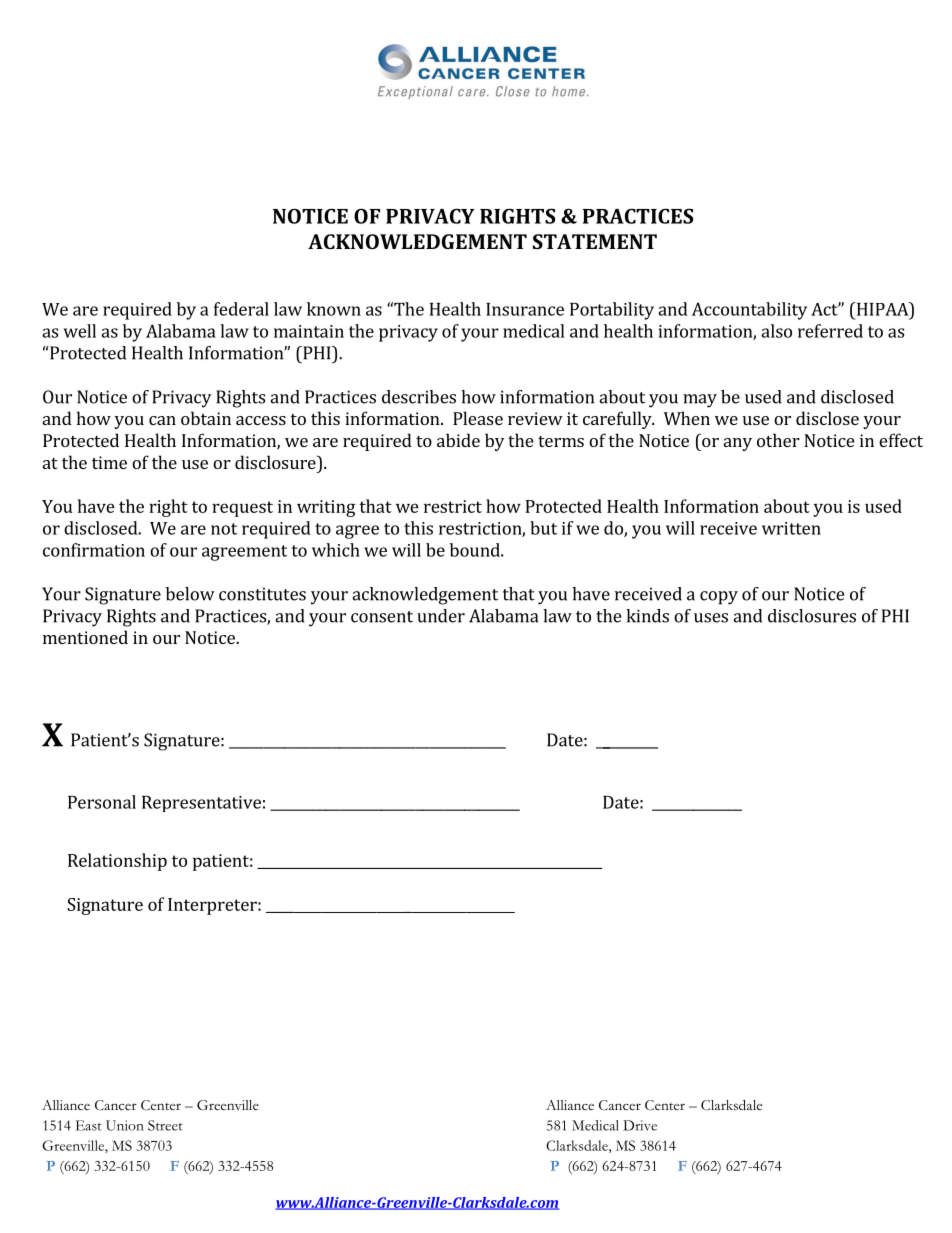 The width and height of the screenshot is (952, 1233). I want to click on confirmation, so click(94, 550).
